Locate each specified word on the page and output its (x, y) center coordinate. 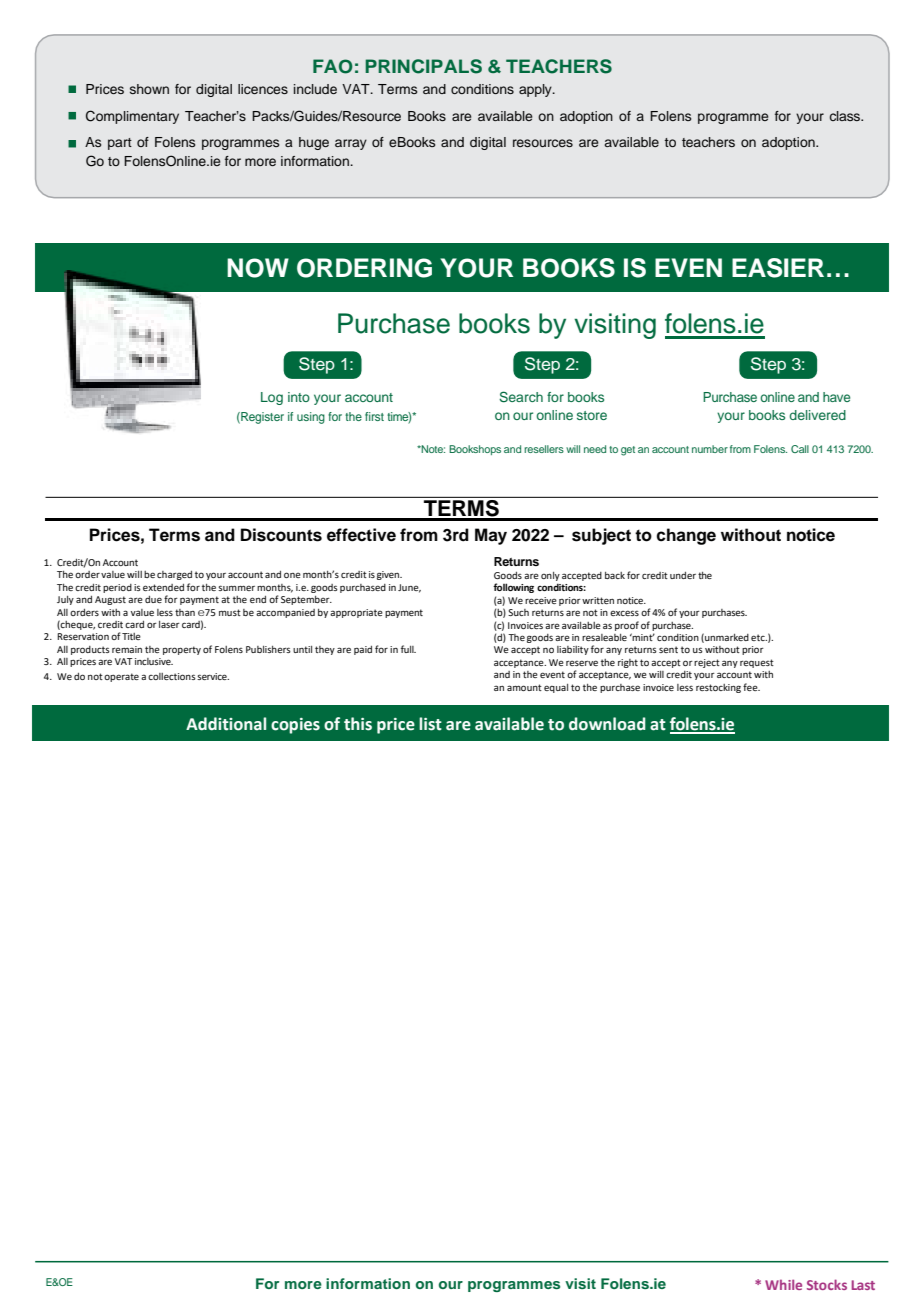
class (846, 116)
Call (800, 449)
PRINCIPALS (423, 66)
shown (149, 89)
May (491, 536)
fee (751, 687)
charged (174, 575)
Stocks (827, 1284)
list (430, 724)
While (783, 1284)
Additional (226, 724)
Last (863, 1285)
